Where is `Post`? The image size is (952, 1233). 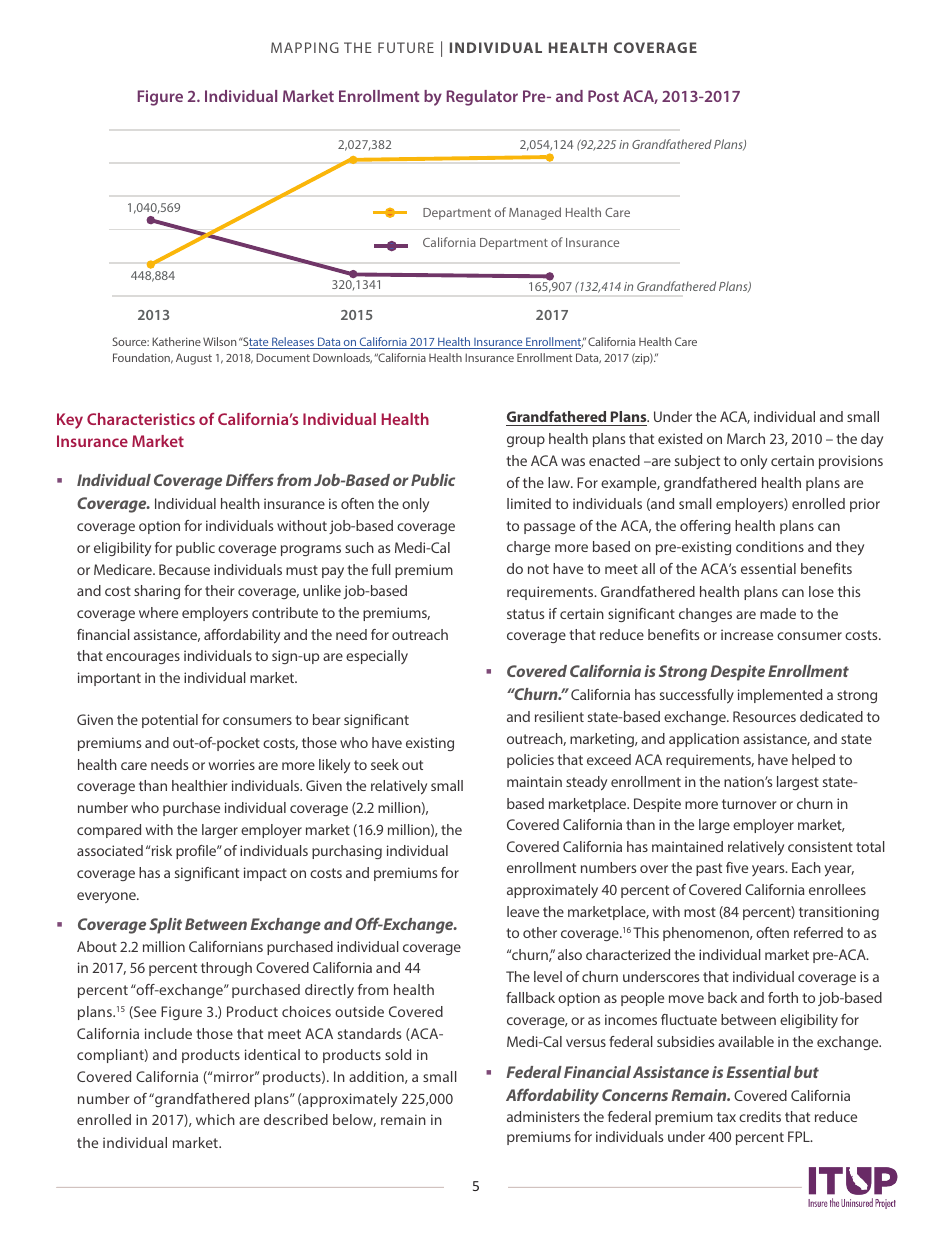
Post is located at coordinates (603, 96).
